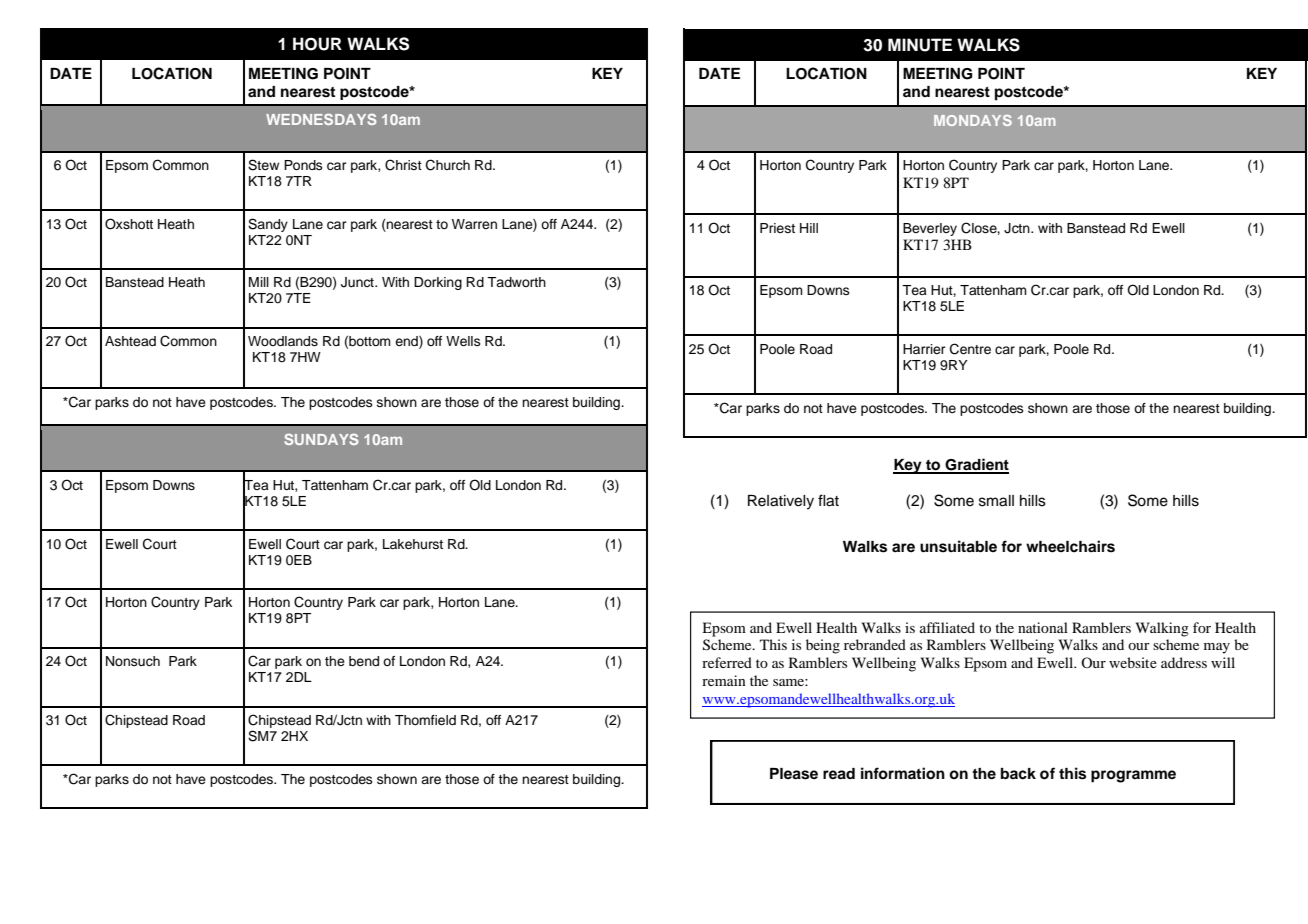 This page has width=1308, height=924. What do you see at coordinates (317, 44) in the page?
I see `HOUR` at bounding box center [317, 44].
